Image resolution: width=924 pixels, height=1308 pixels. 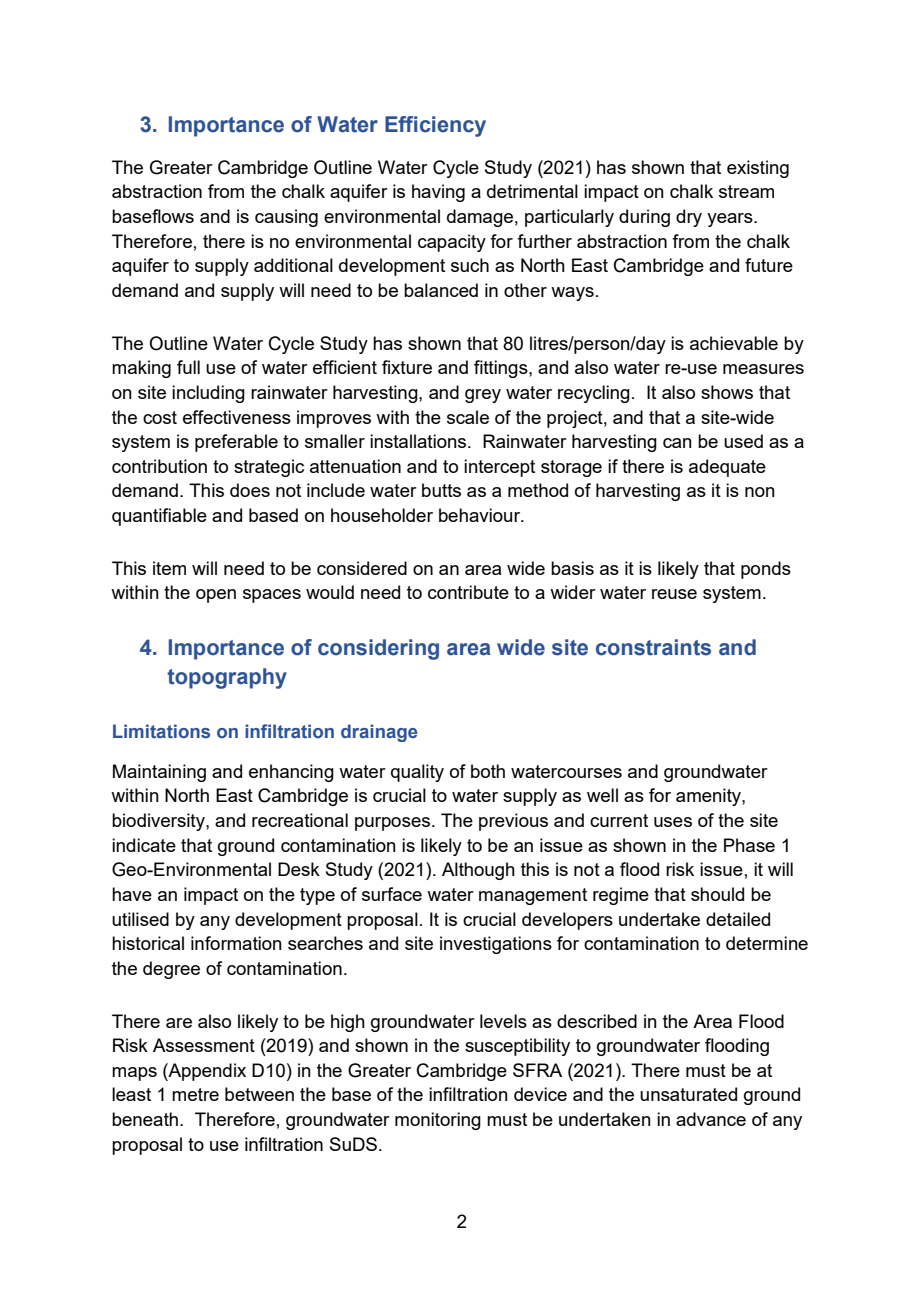 I want to click on reuse, so click(x=674, y=594).
